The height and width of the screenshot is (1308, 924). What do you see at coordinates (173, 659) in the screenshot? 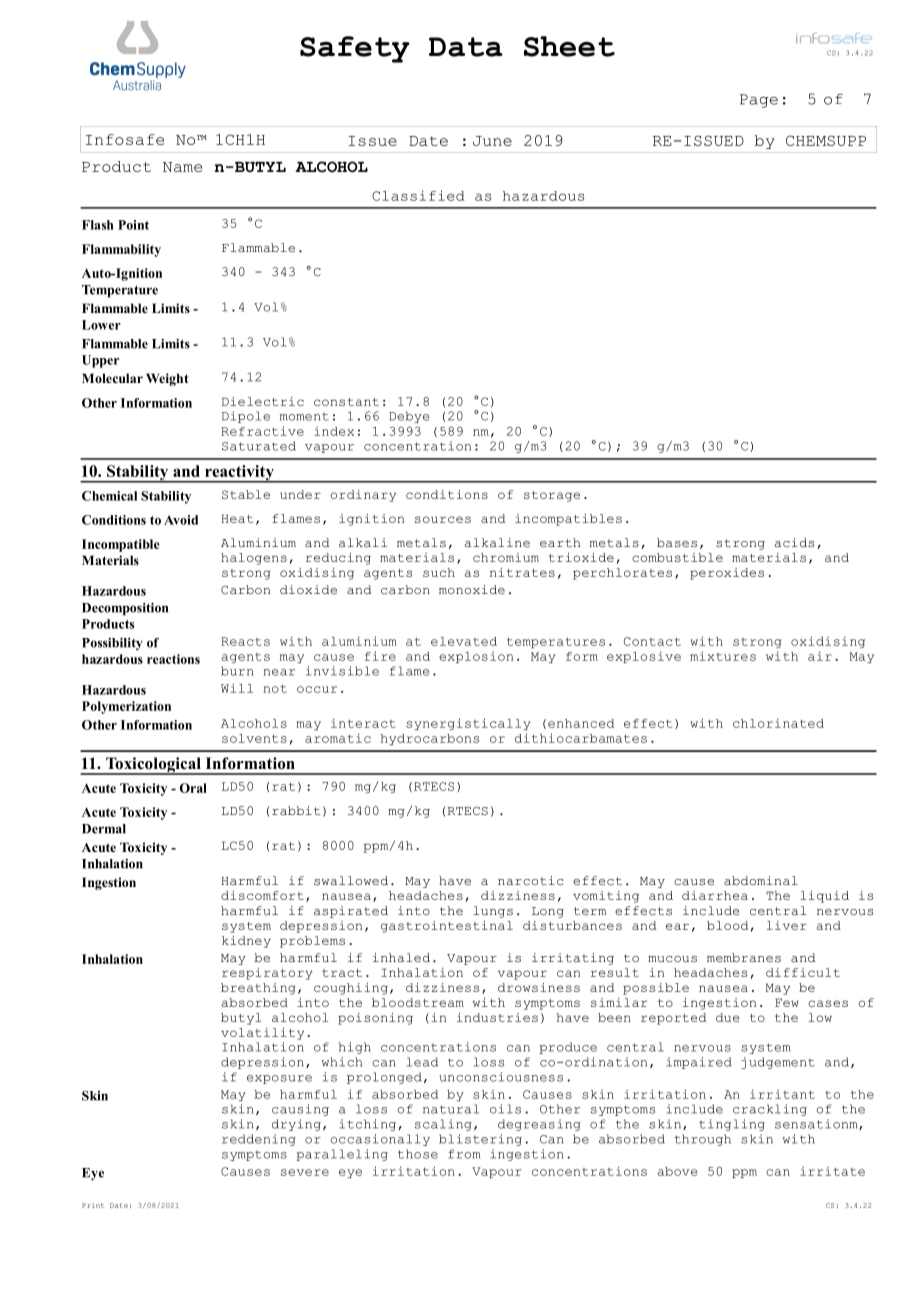
I see `reactions` at bounding box center [173, 659].
